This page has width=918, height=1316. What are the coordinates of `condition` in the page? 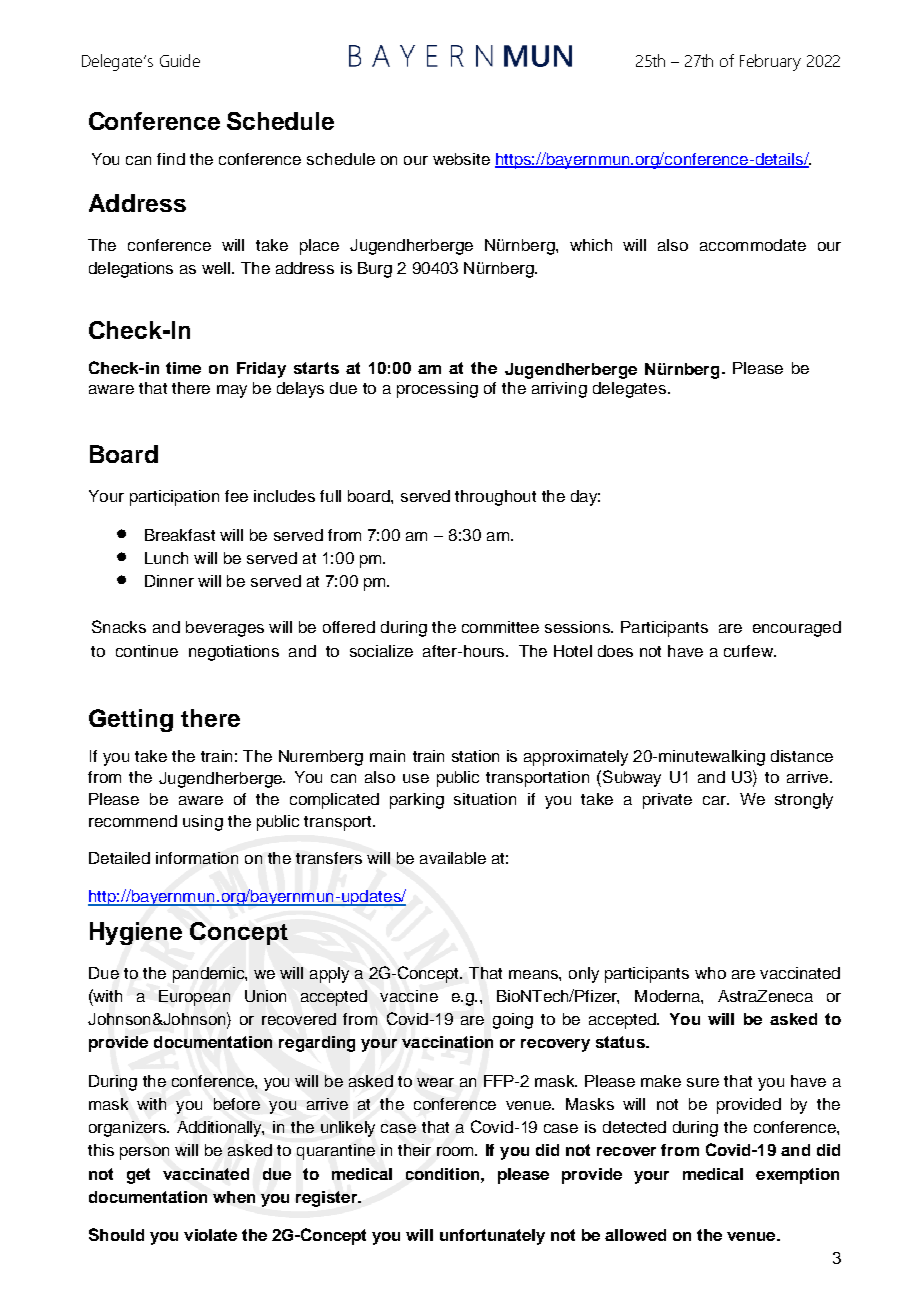 It's located at (444, 1174).
